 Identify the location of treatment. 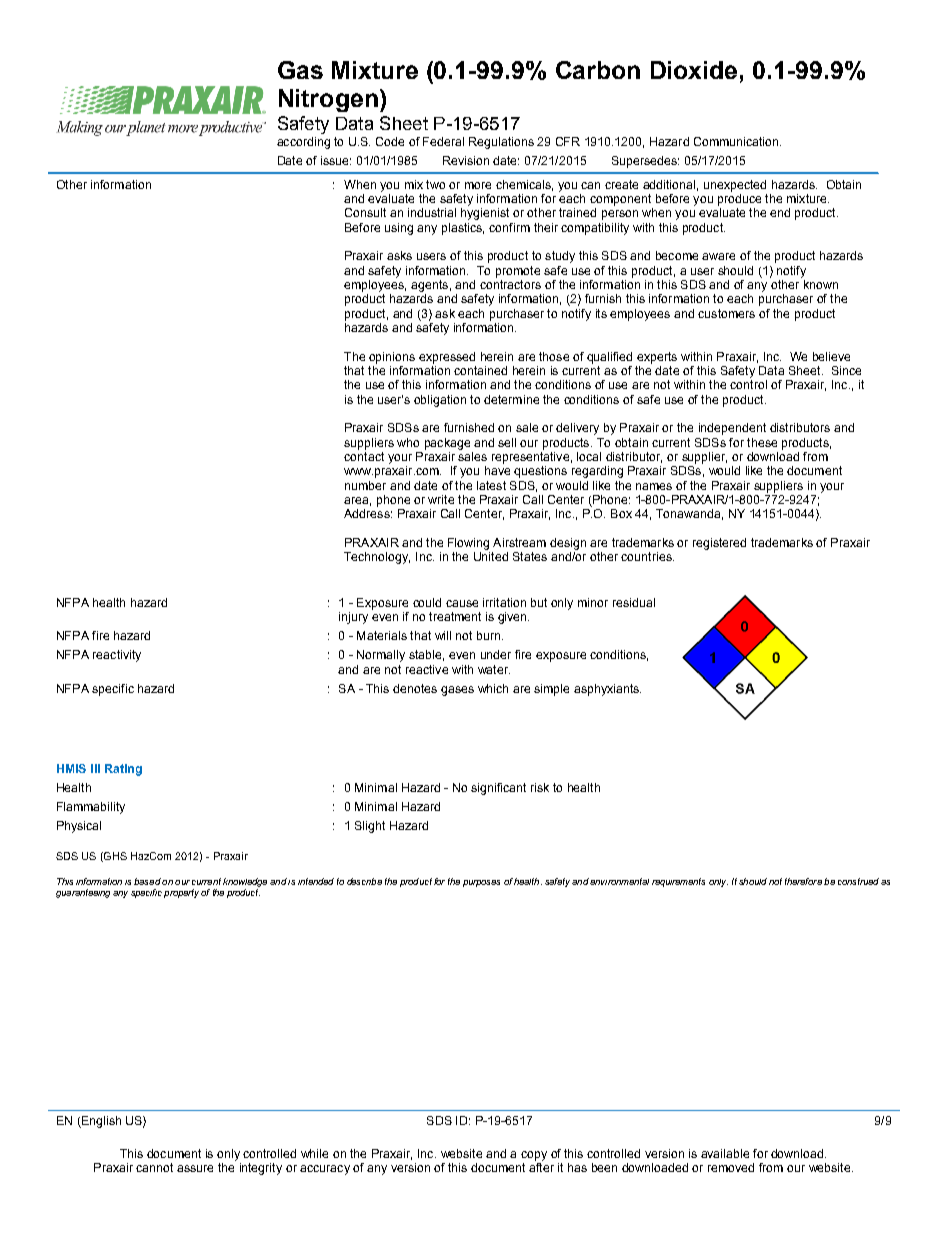
(455, 616).
